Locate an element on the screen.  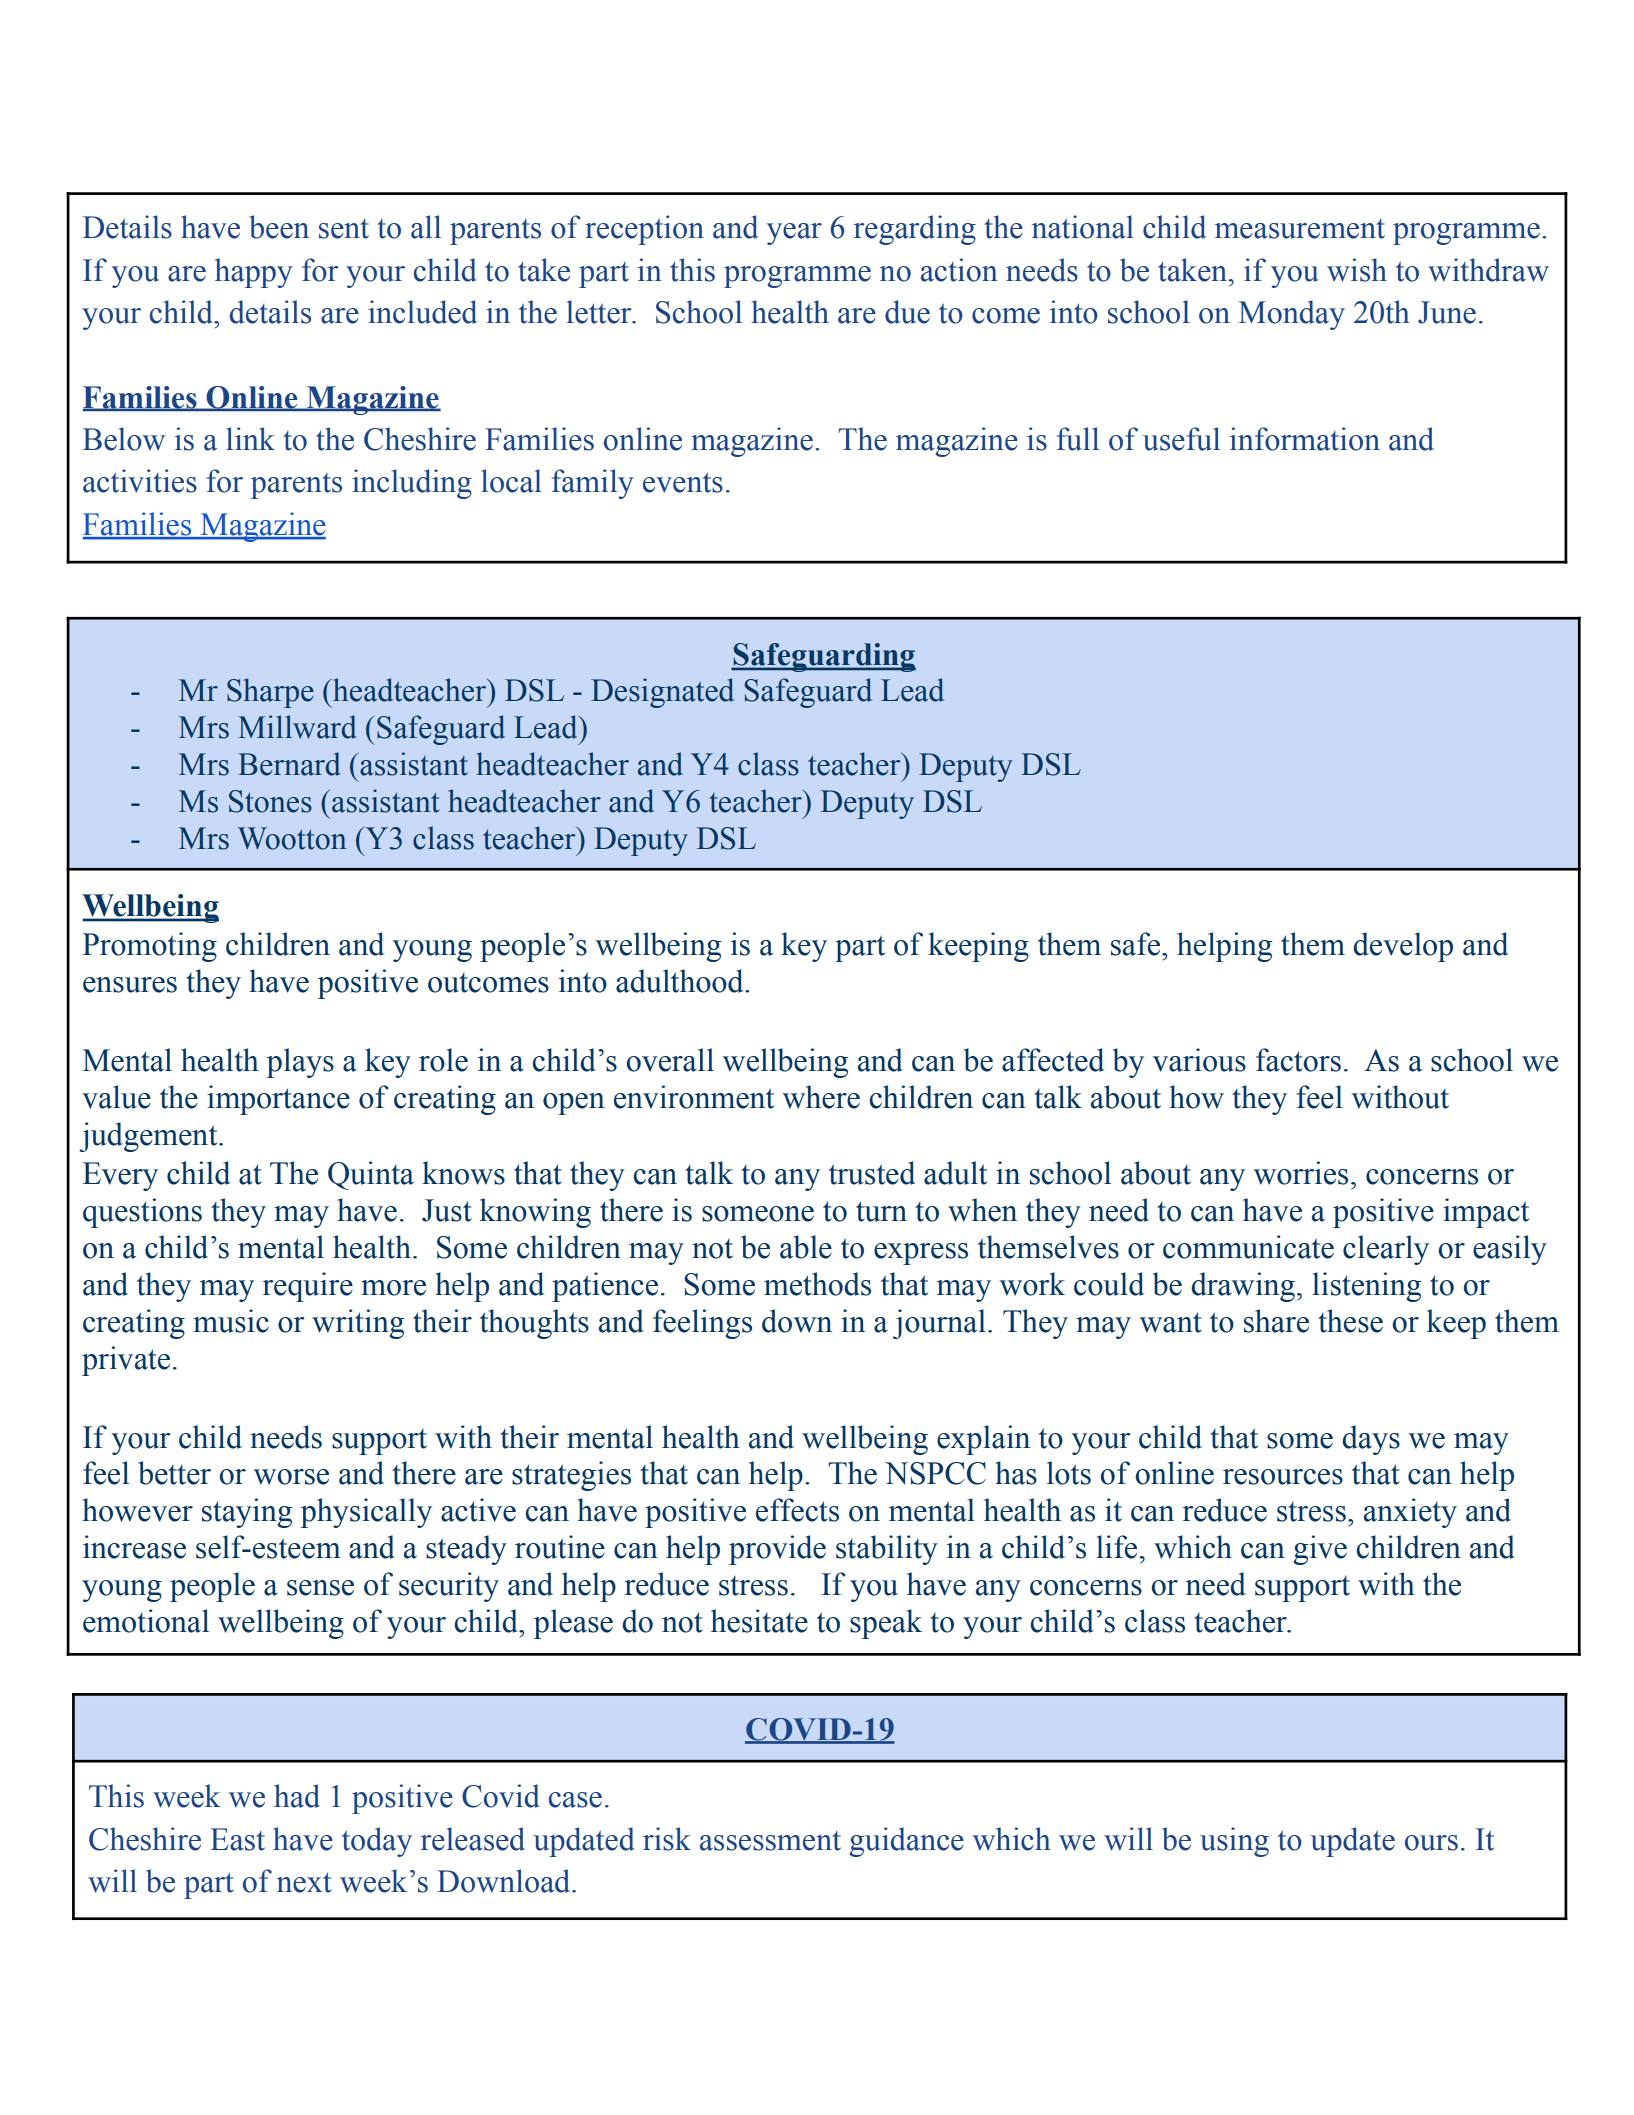
information is located at coordinates (1305, 439).
